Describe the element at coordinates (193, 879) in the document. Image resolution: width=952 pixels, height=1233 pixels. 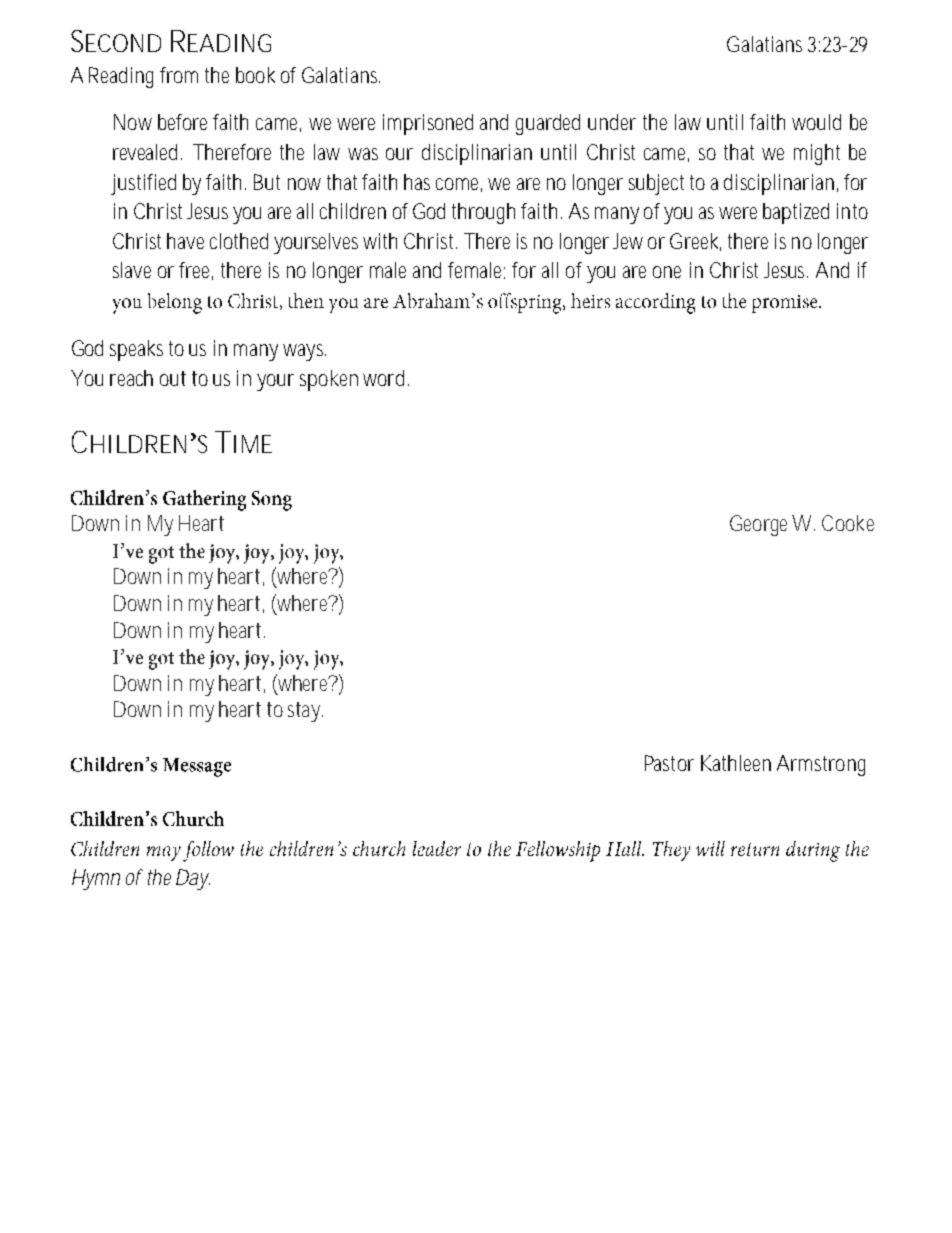
I see `Day` at that location.
